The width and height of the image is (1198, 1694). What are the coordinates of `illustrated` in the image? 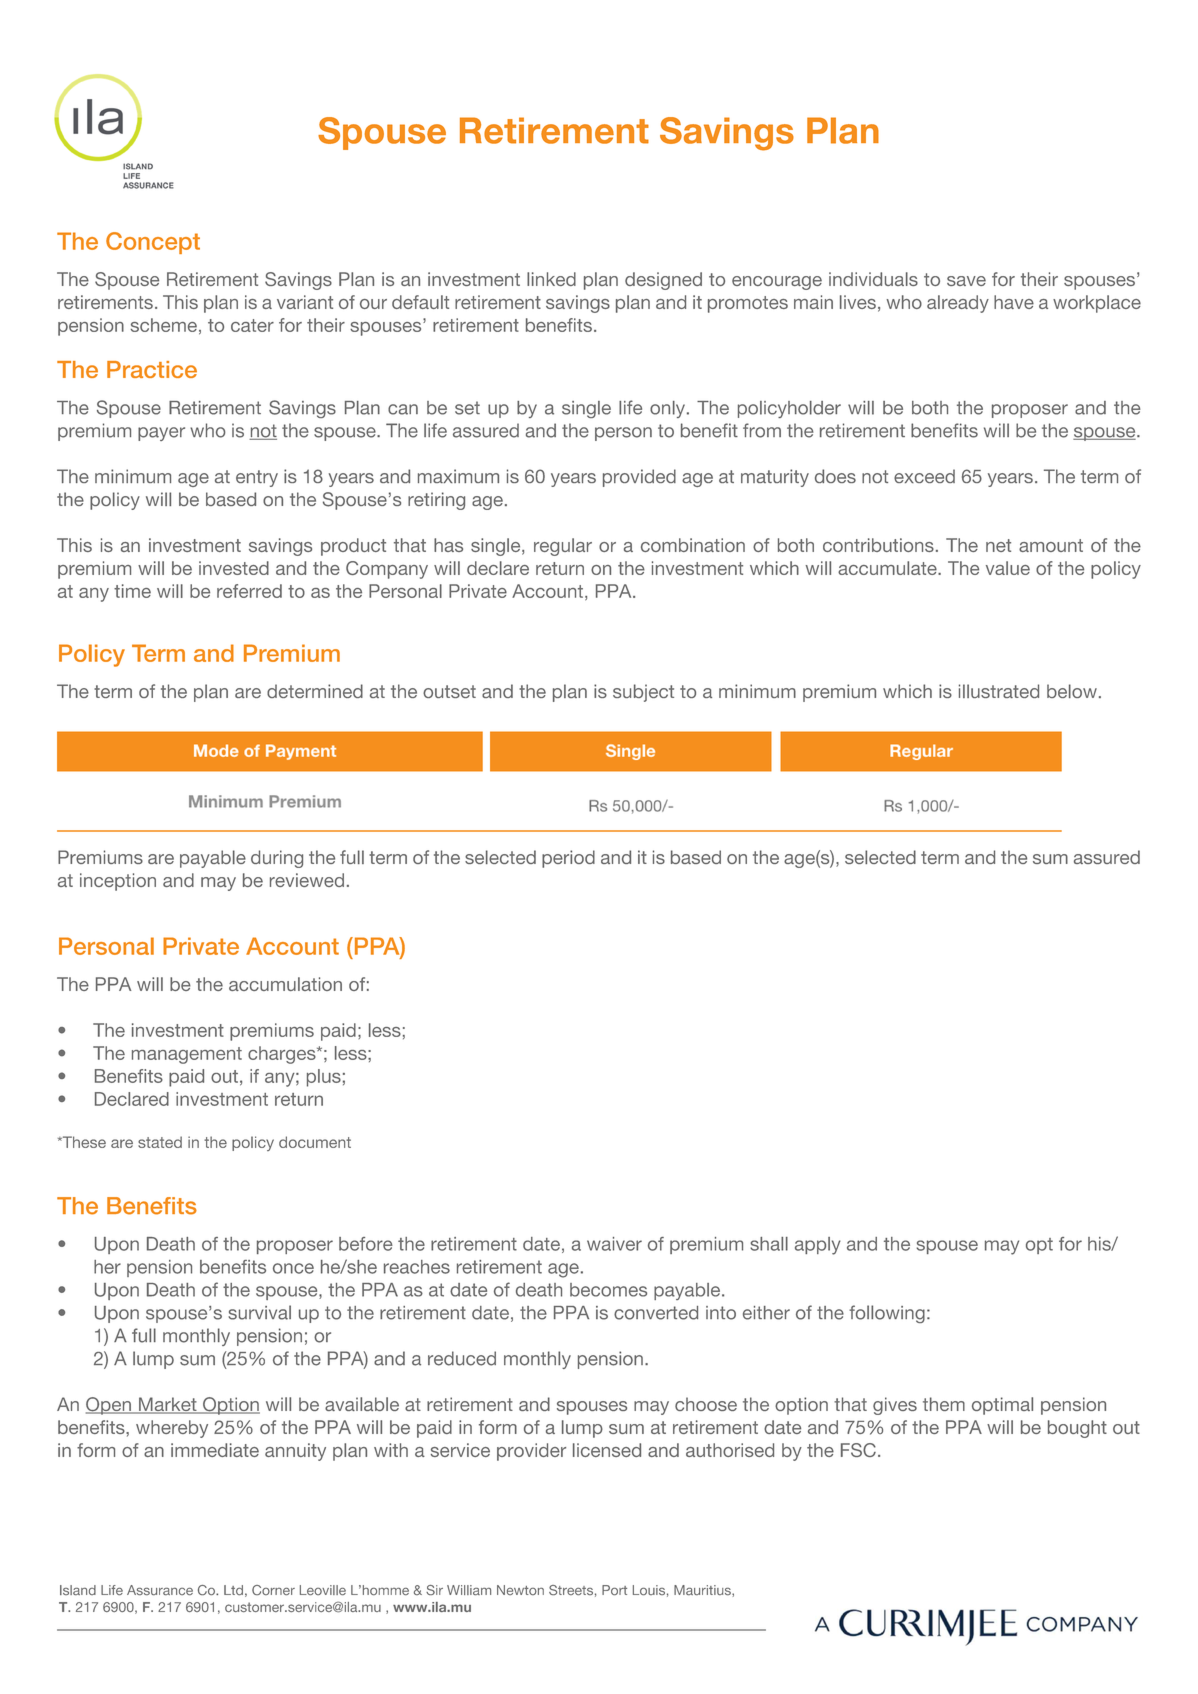 It's located at (999, 691).
